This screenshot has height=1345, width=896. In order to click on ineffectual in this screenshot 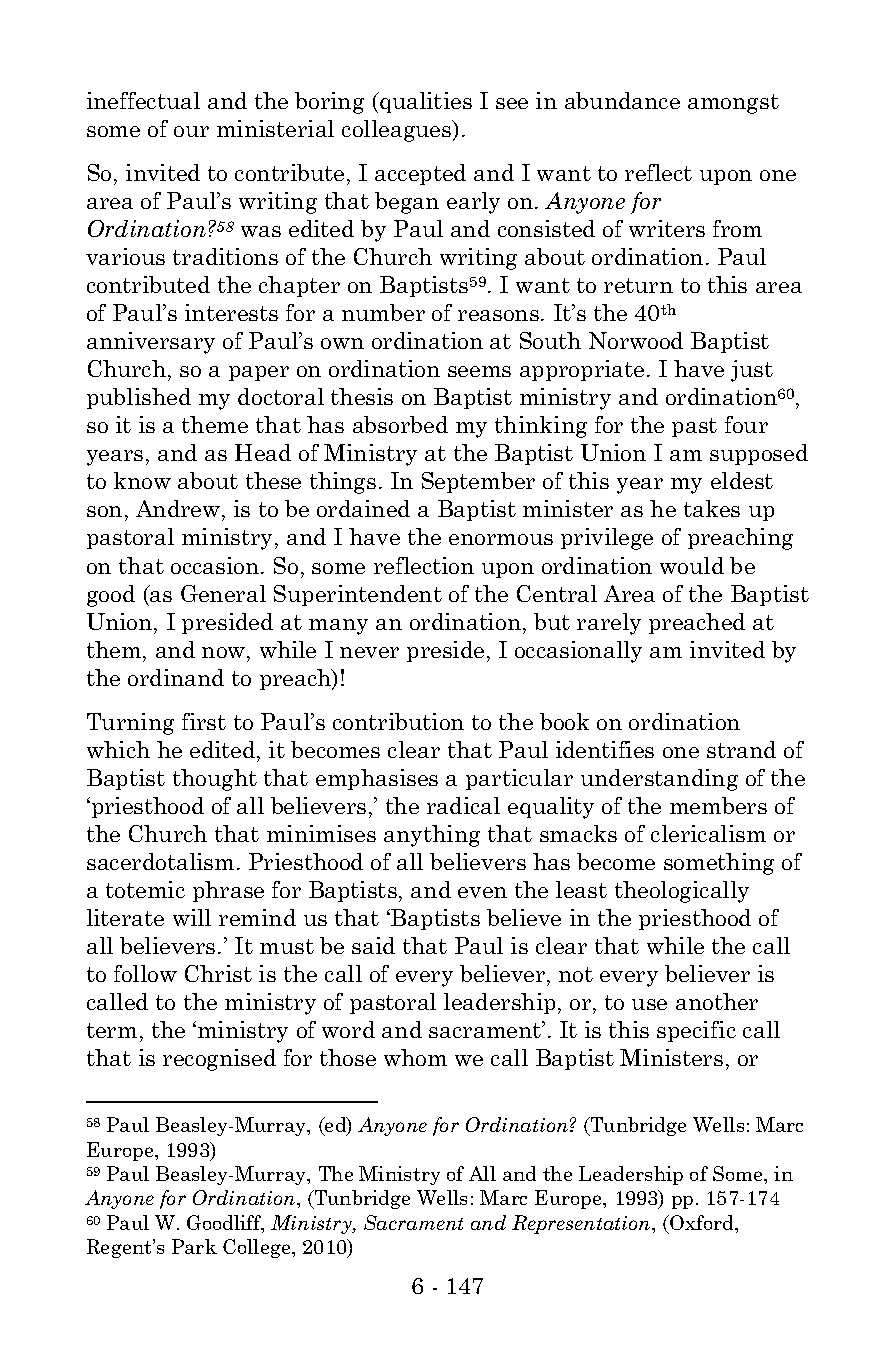, I will do `click(143, 100)`.
